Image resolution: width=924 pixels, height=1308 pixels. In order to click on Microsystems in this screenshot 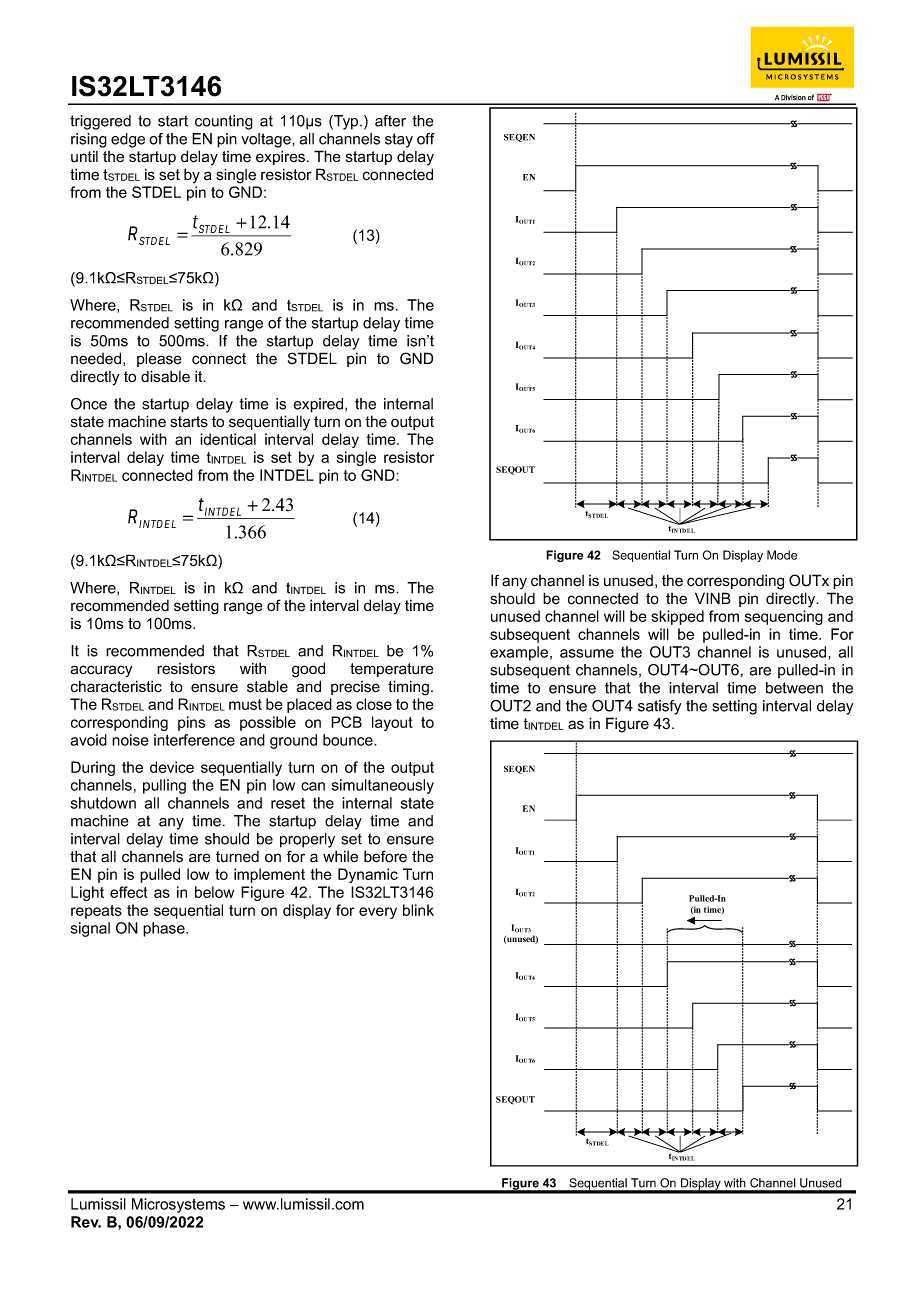, I will do `click(178, 1205)`.
